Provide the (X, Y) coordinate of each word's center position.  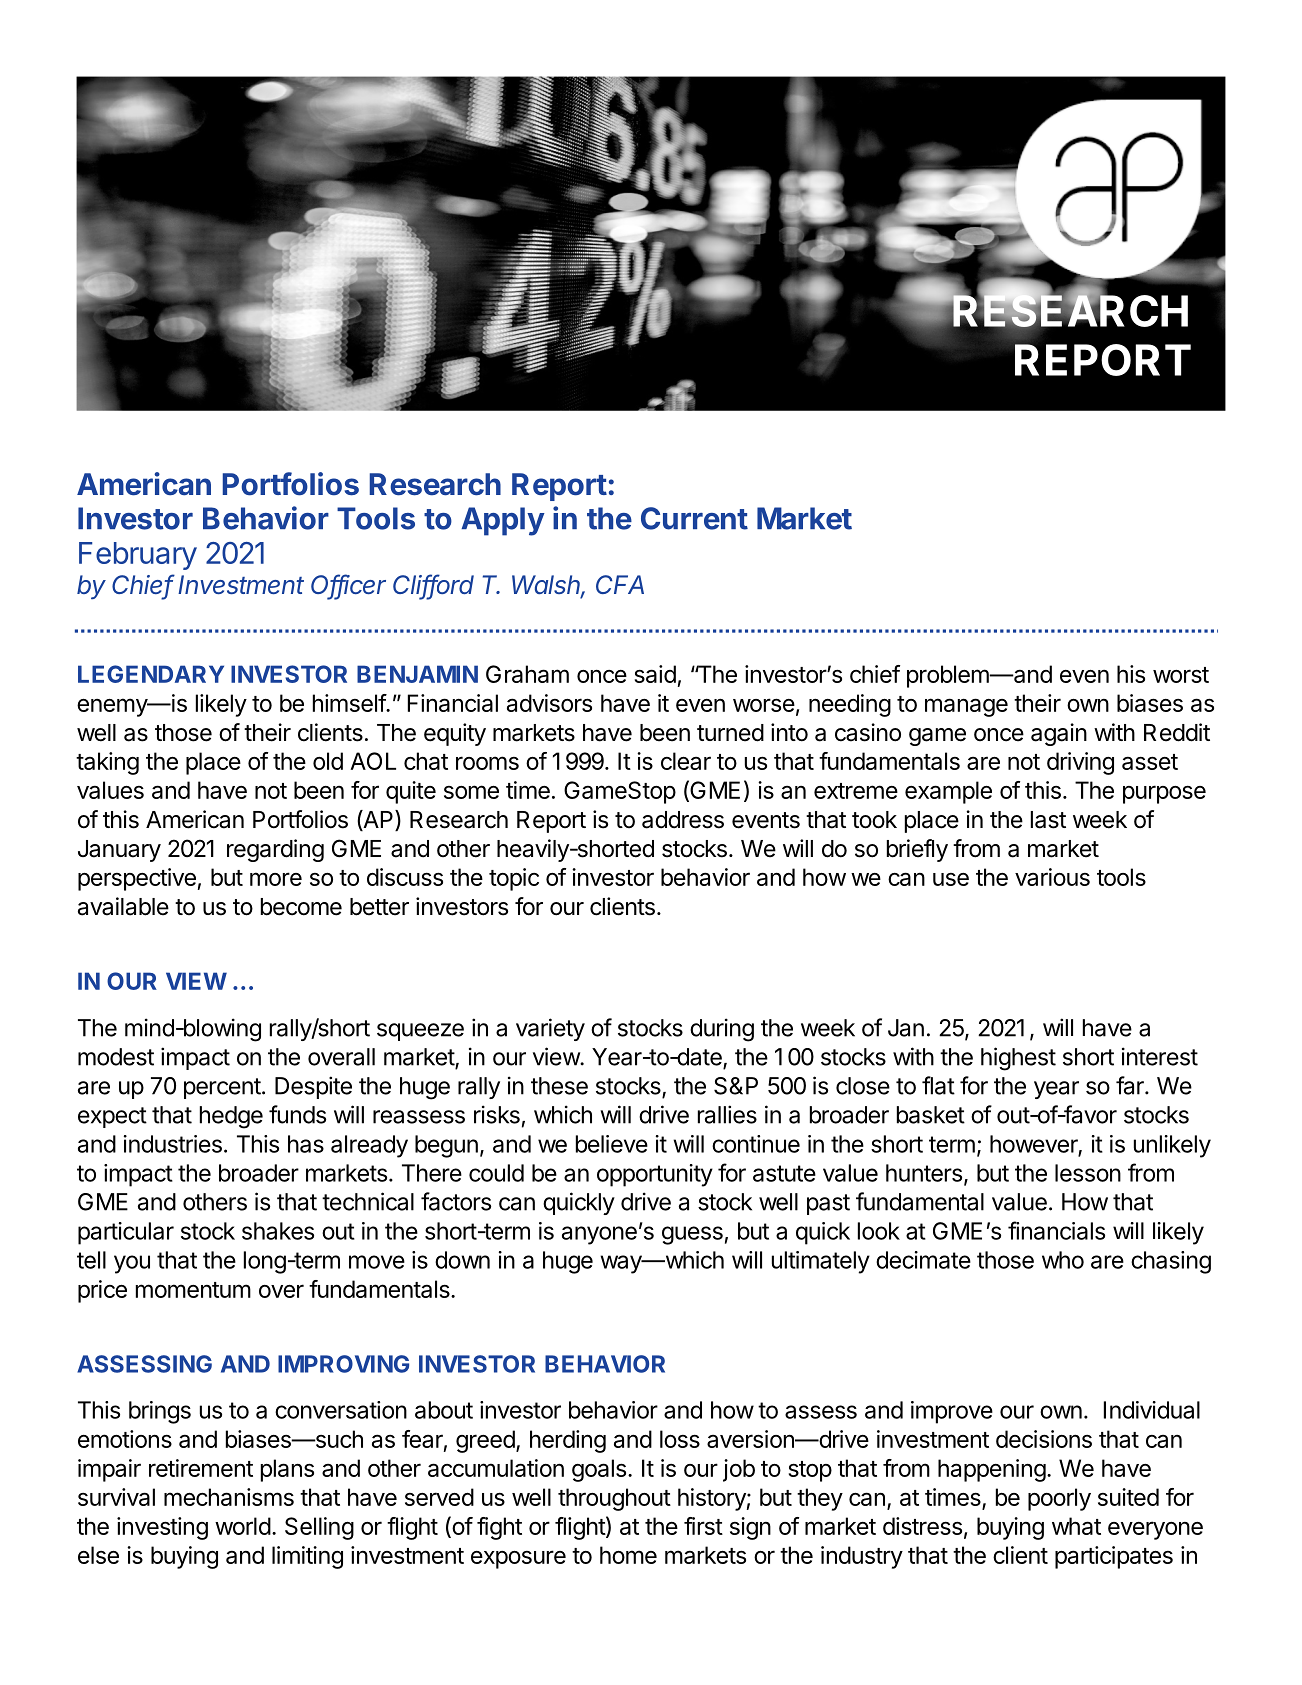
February (138, 556)
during (722, 1030)
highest (1018, 1059)
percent (222, 1088)
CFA (620, 584)
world (243, 1526)
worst (1181, 675)
